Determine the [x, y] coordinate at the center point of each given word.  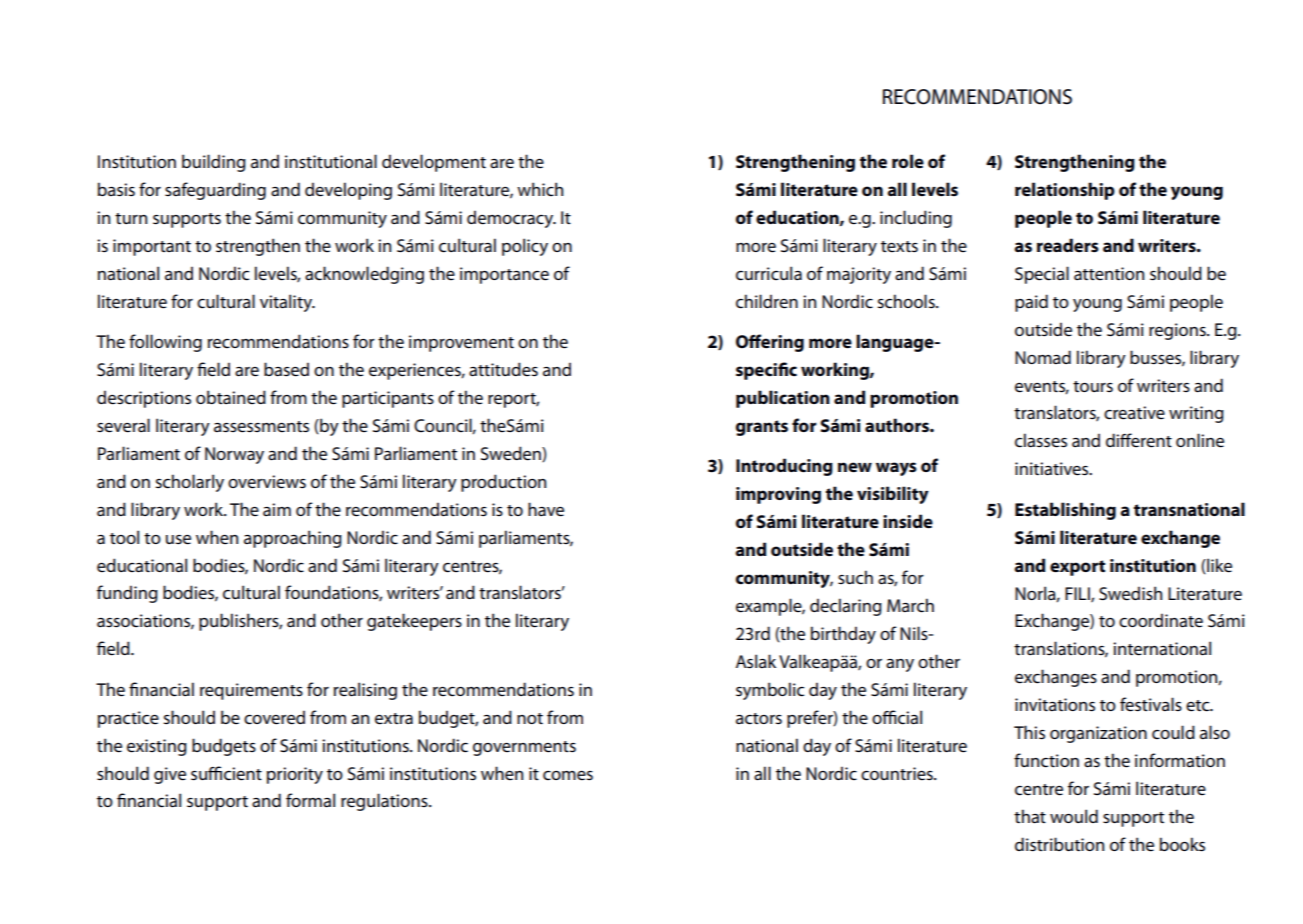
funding [127, 594]
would [1074, 816]
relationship [1065, 191]
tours [1093, 387]
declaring [846, 607]
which [540, 189]
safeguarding [215, 191]
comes [568, 776]
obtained [231, 397]
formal [310, 800]
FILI [1078, 594]
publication [783, 399]
